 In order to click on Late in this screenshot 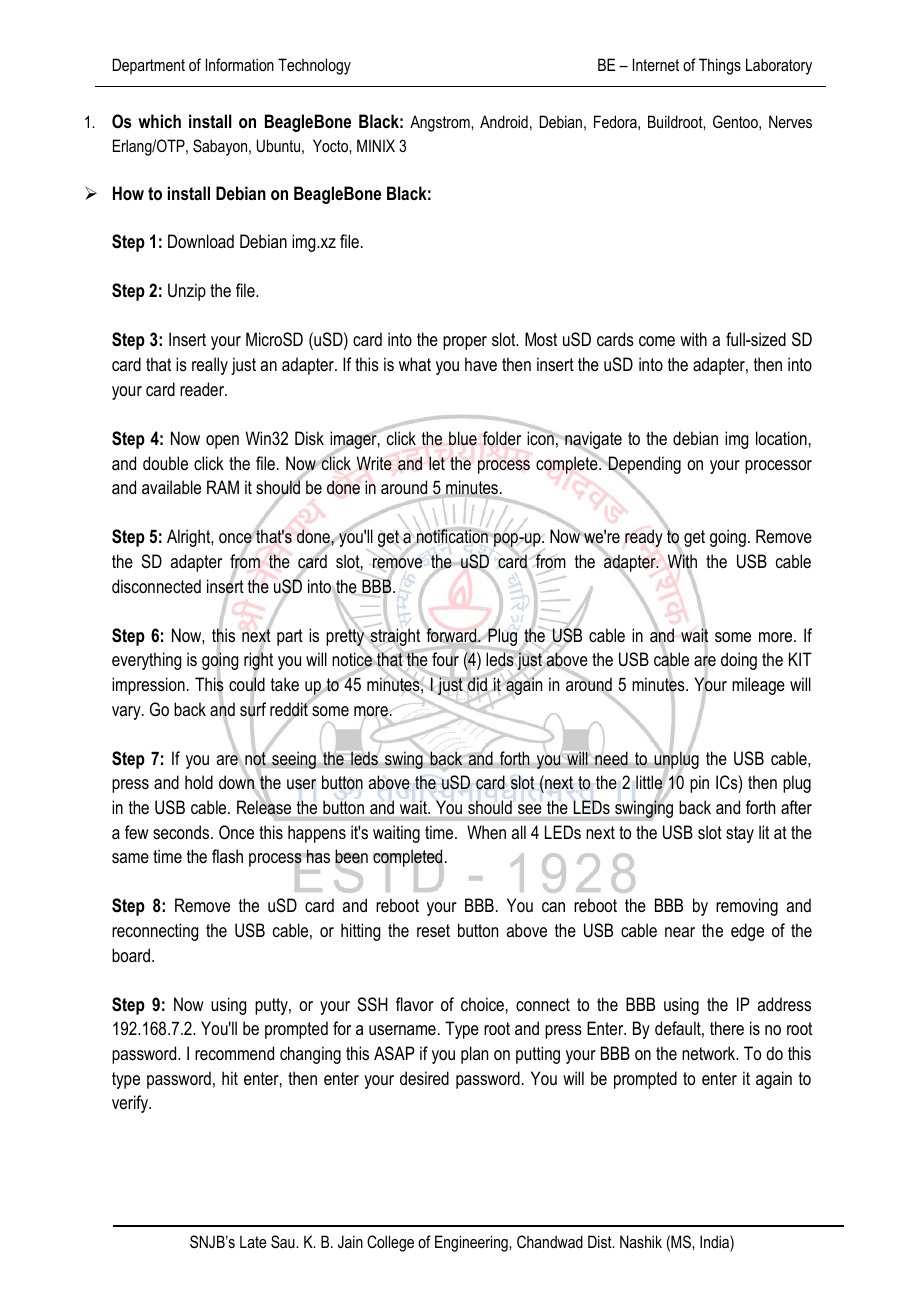, I will do `click(253, 1241)`.
